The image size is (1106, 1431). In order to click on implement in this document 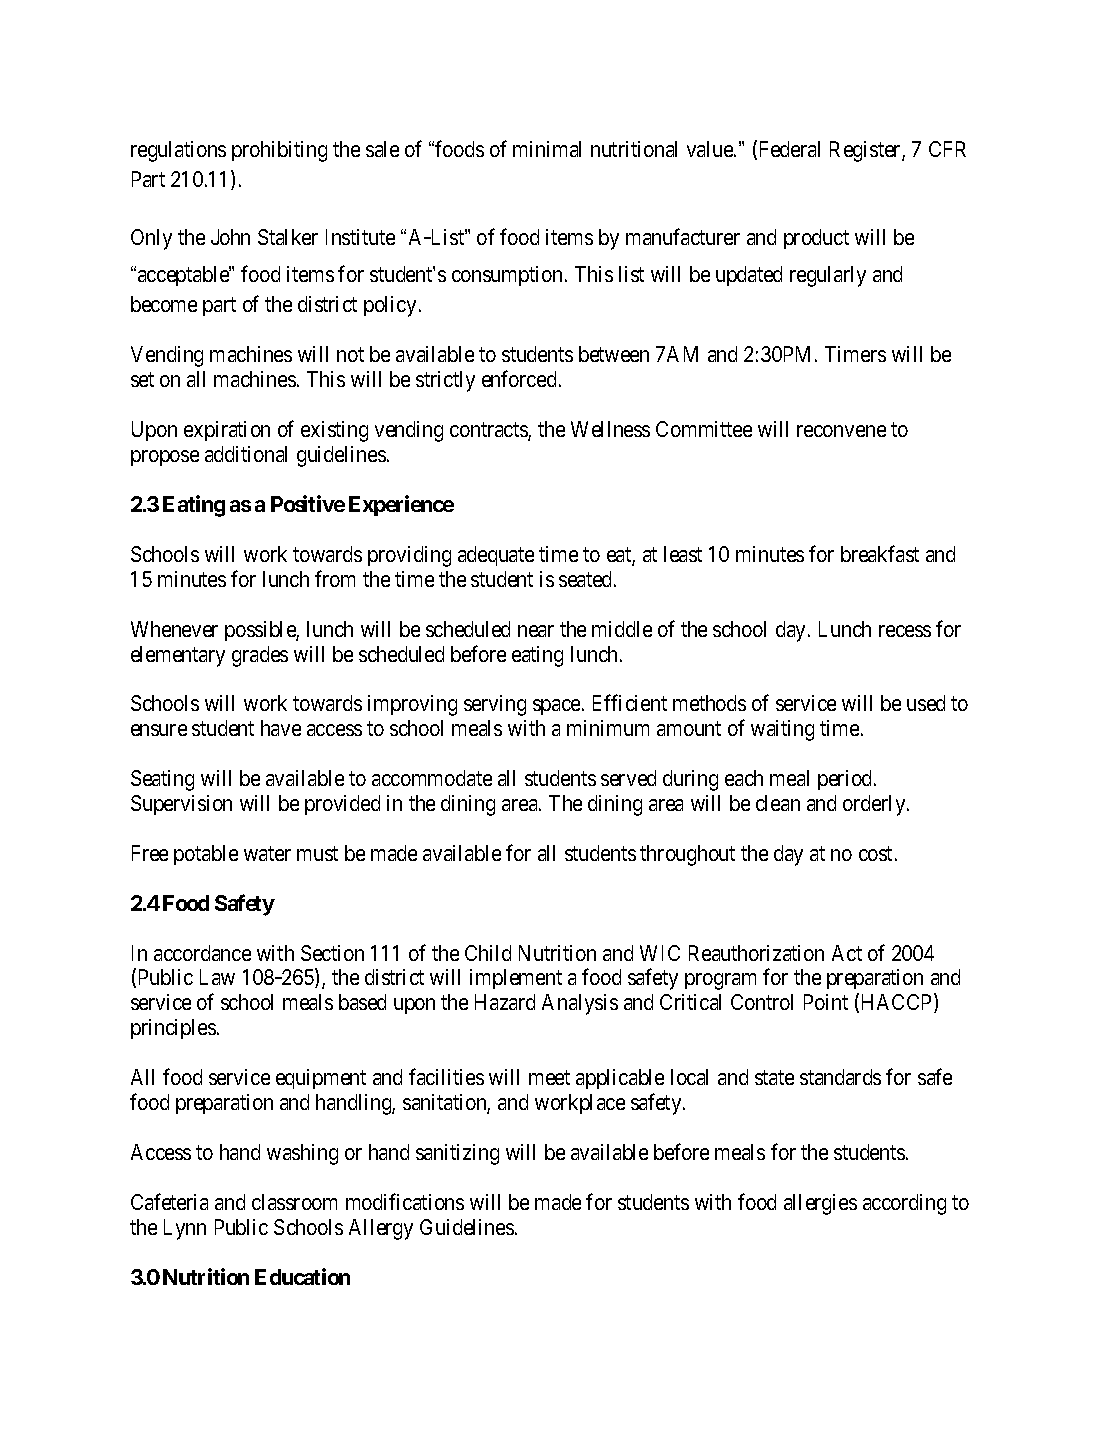, I will do `click(516, 979)`.
